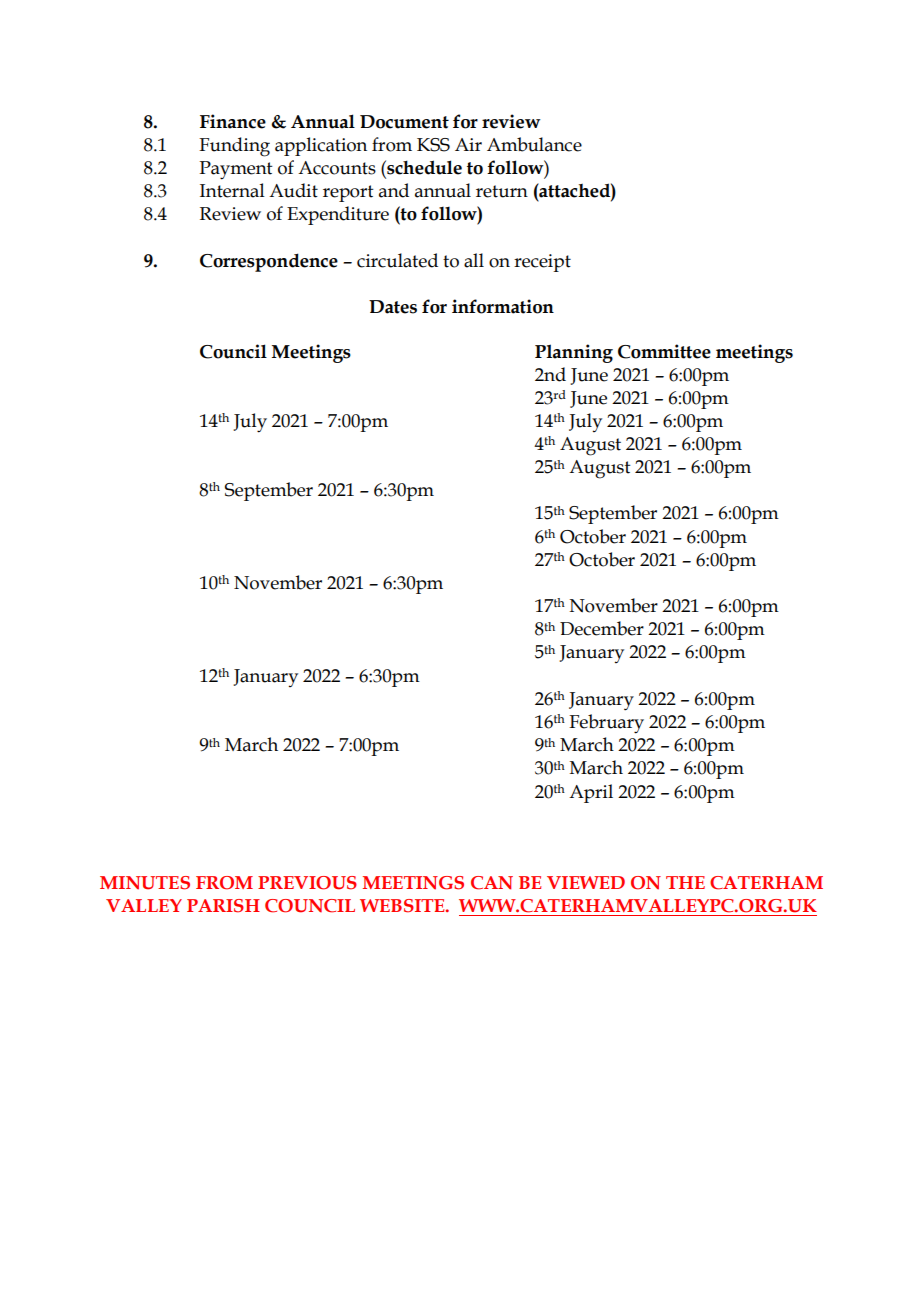 The image size is (924, 1307). What do you see at coordinates (145, 883) in the image?
I see `MINUTES` at bounding box center [145, 883].
